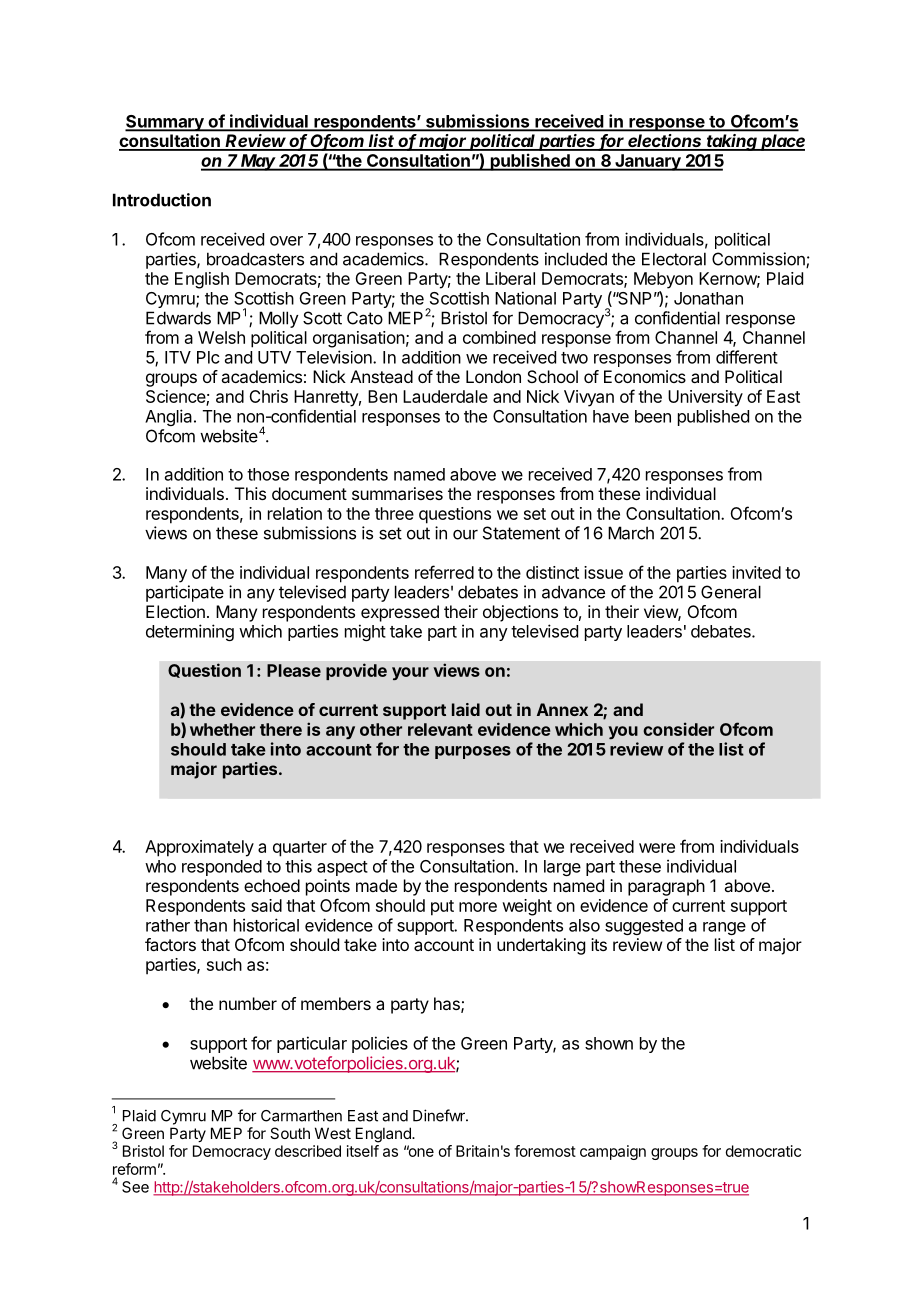 The image size is (924, 1308). What do you see at coordinates (445, 396) in the image?
I see `Lauderdale` at bounding box center [445, 396].
